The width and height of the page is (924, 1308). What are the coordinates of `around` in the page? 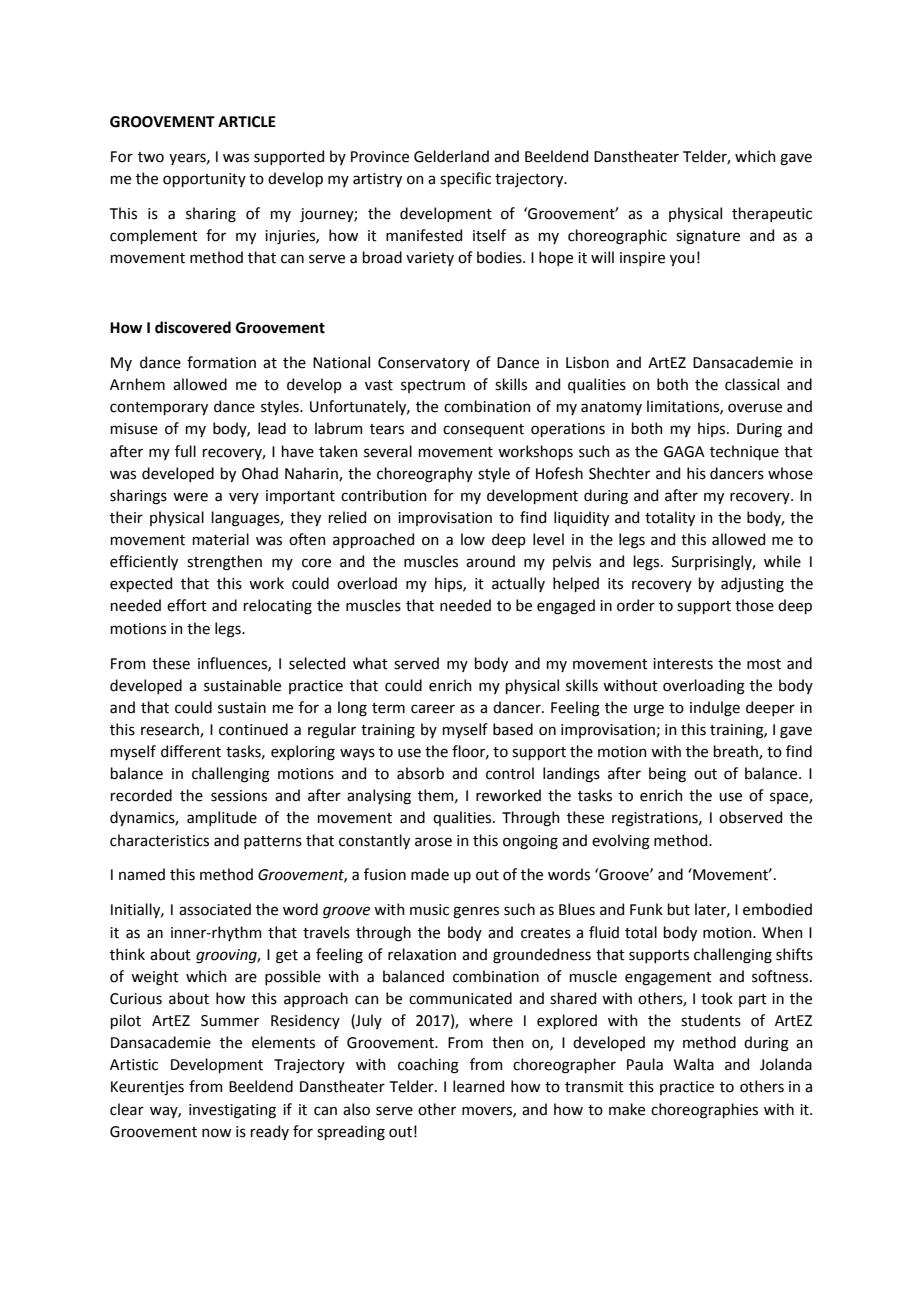 It's located at (490, 561).
